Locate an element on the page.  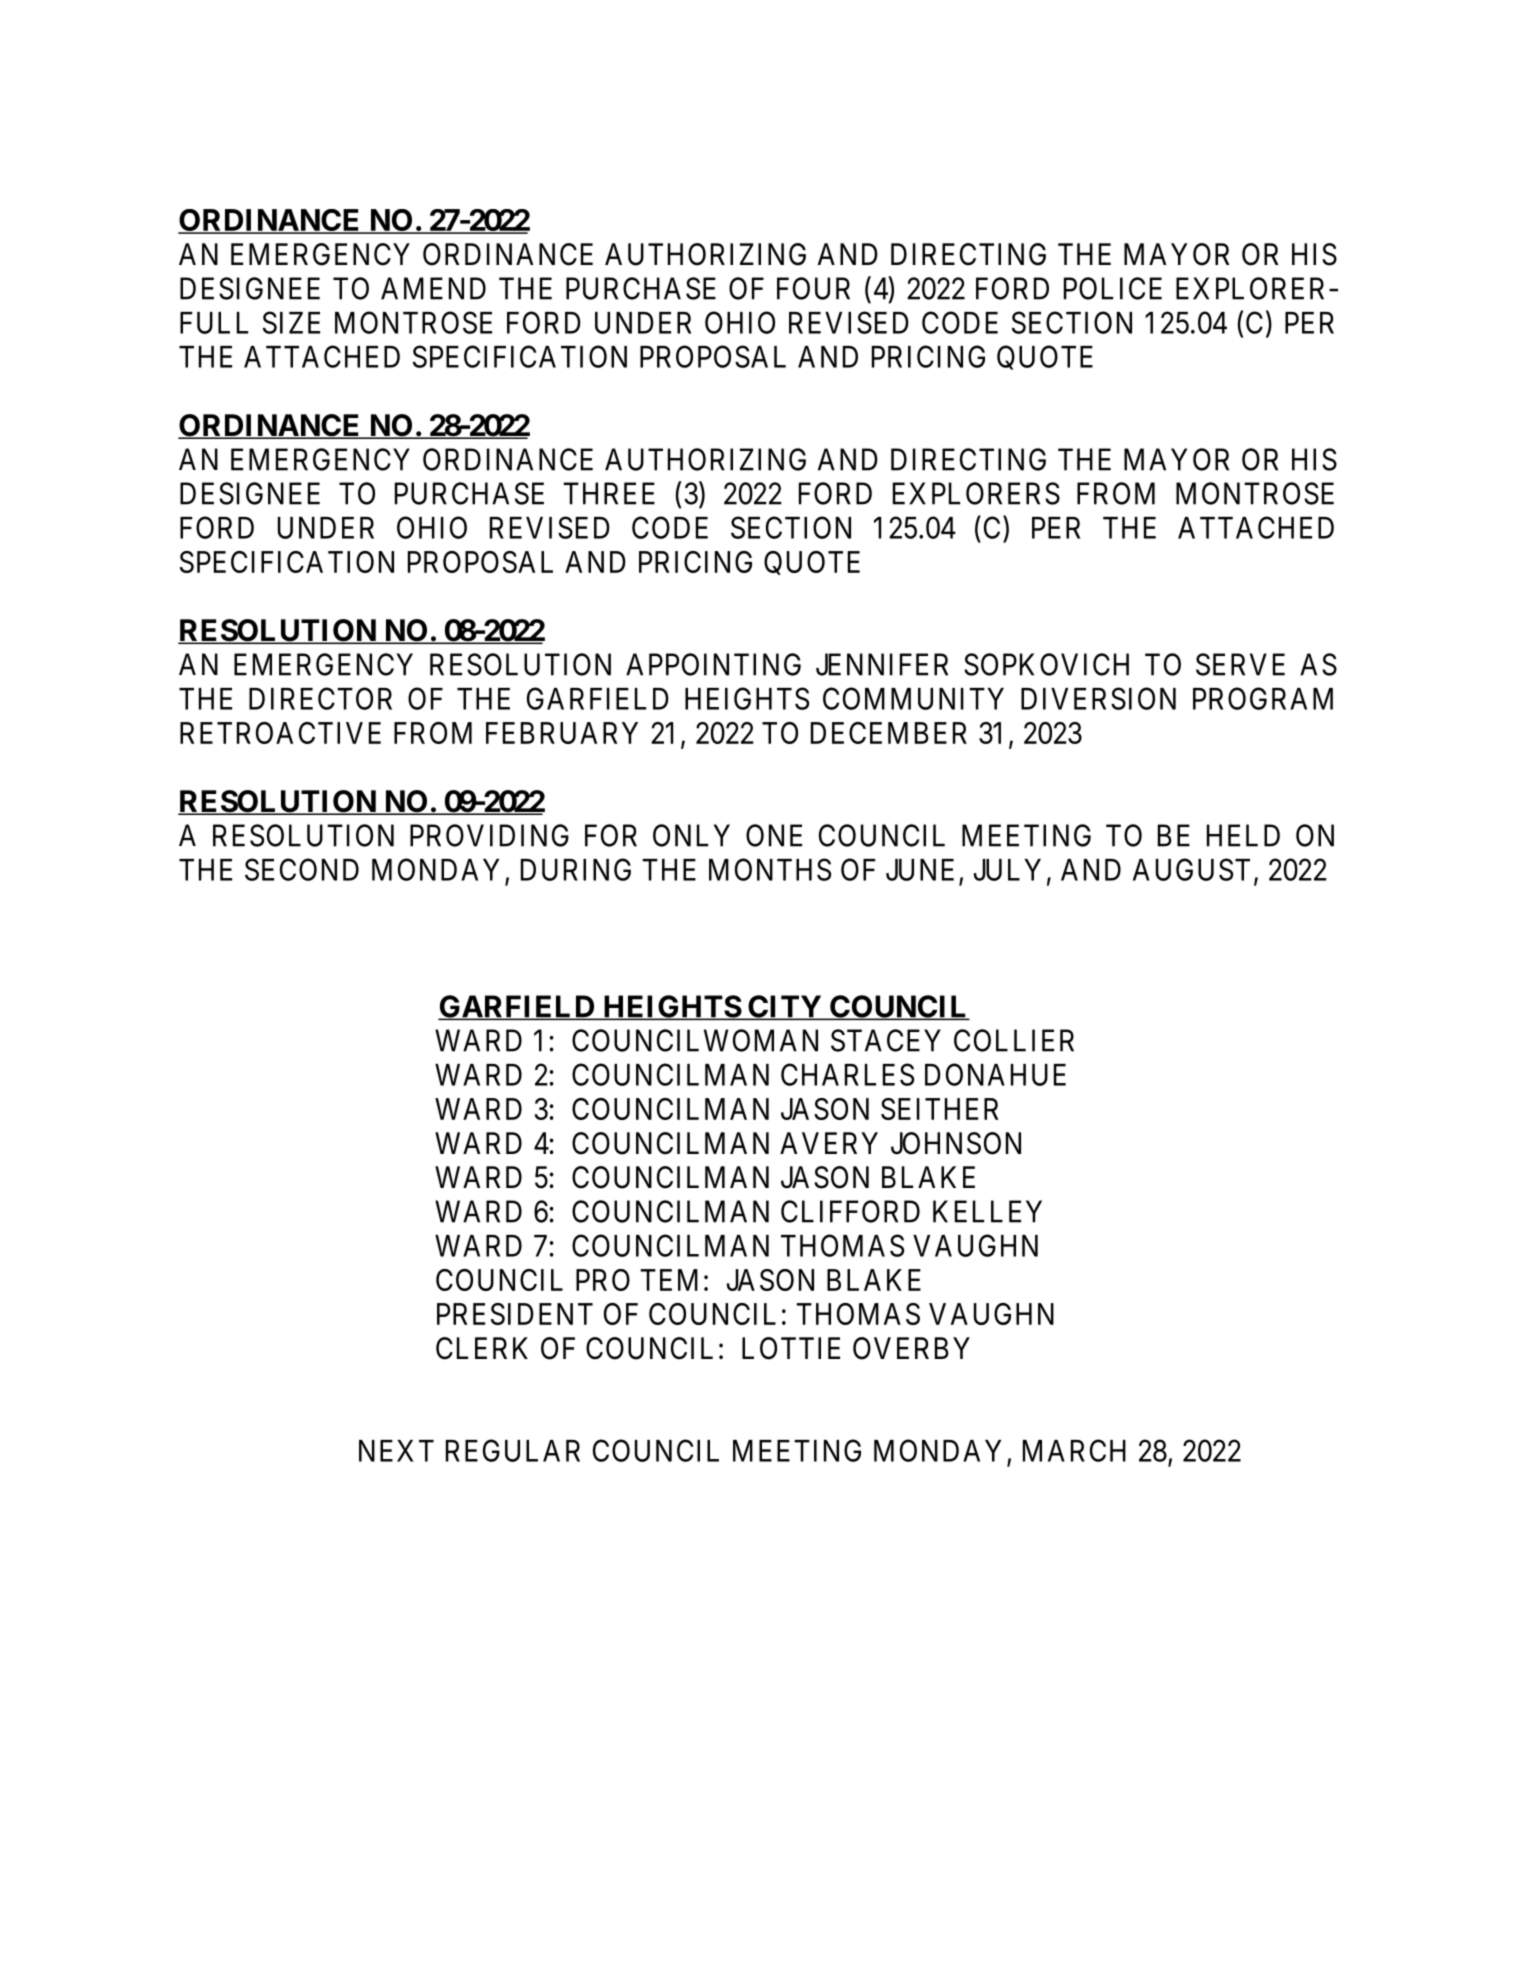
NEXT is located at coordinates (396, 1451).
